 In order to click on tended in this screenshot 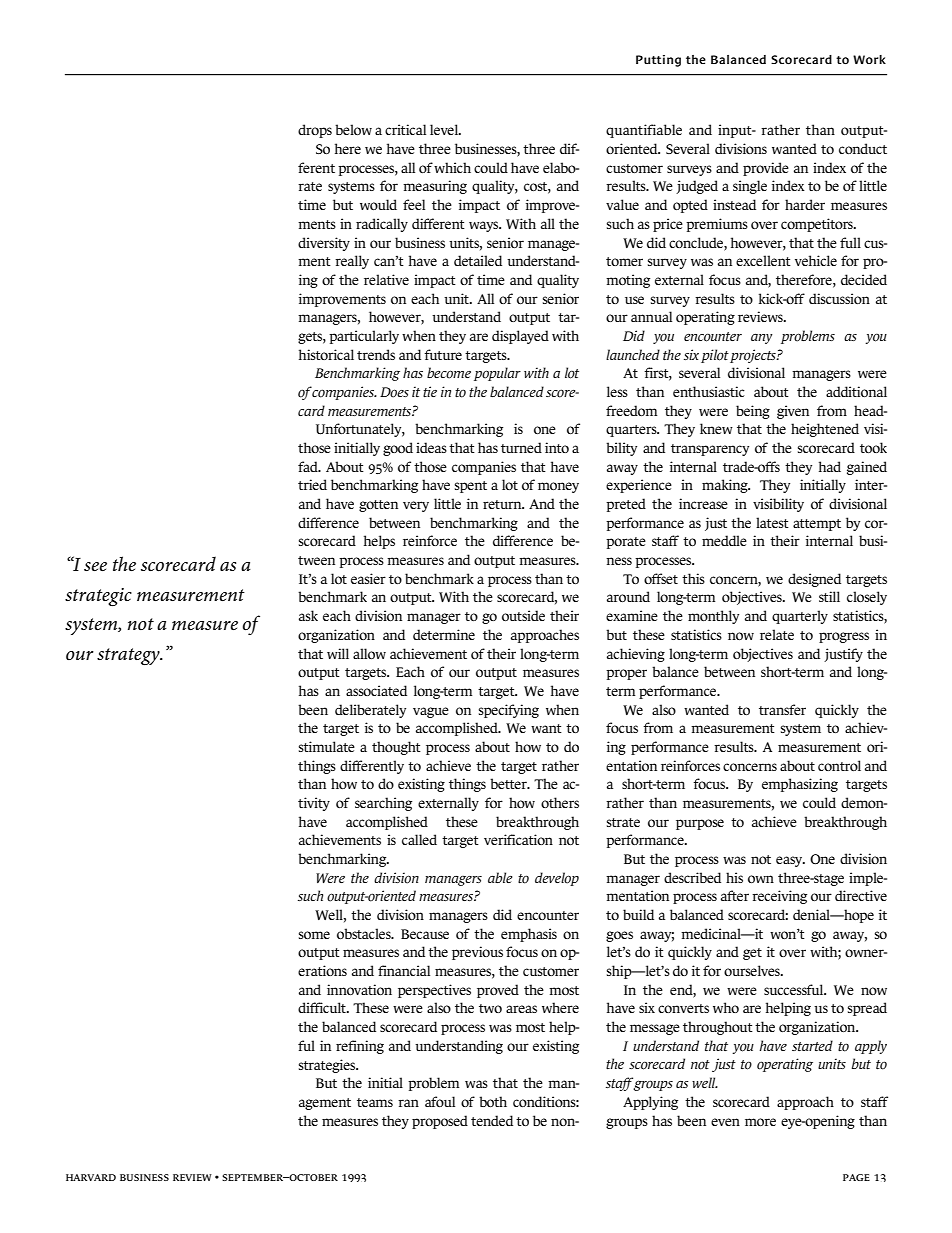, I will do `click(492, 1120)`.
